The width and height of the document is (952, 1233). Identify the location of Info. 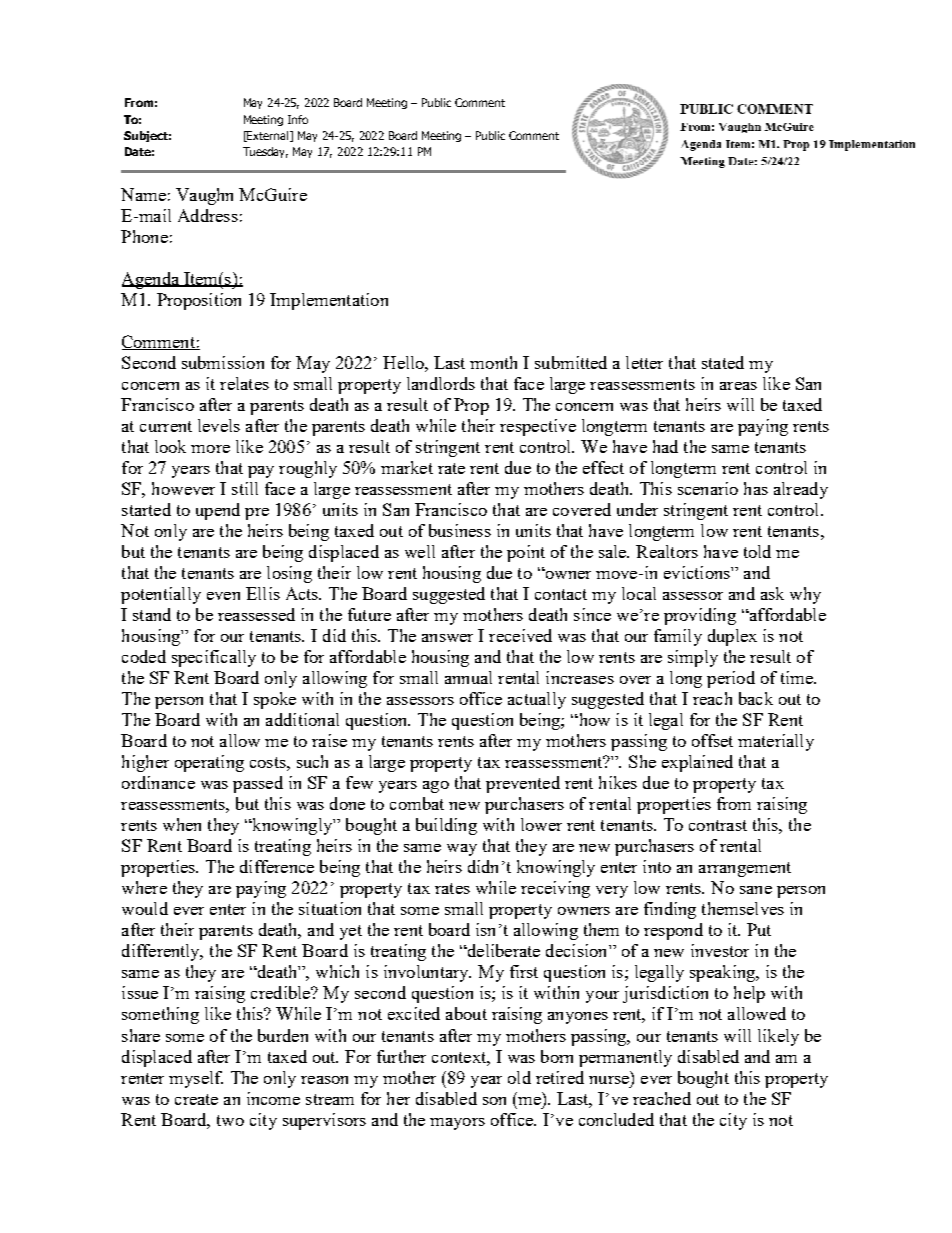
(298, 119).
